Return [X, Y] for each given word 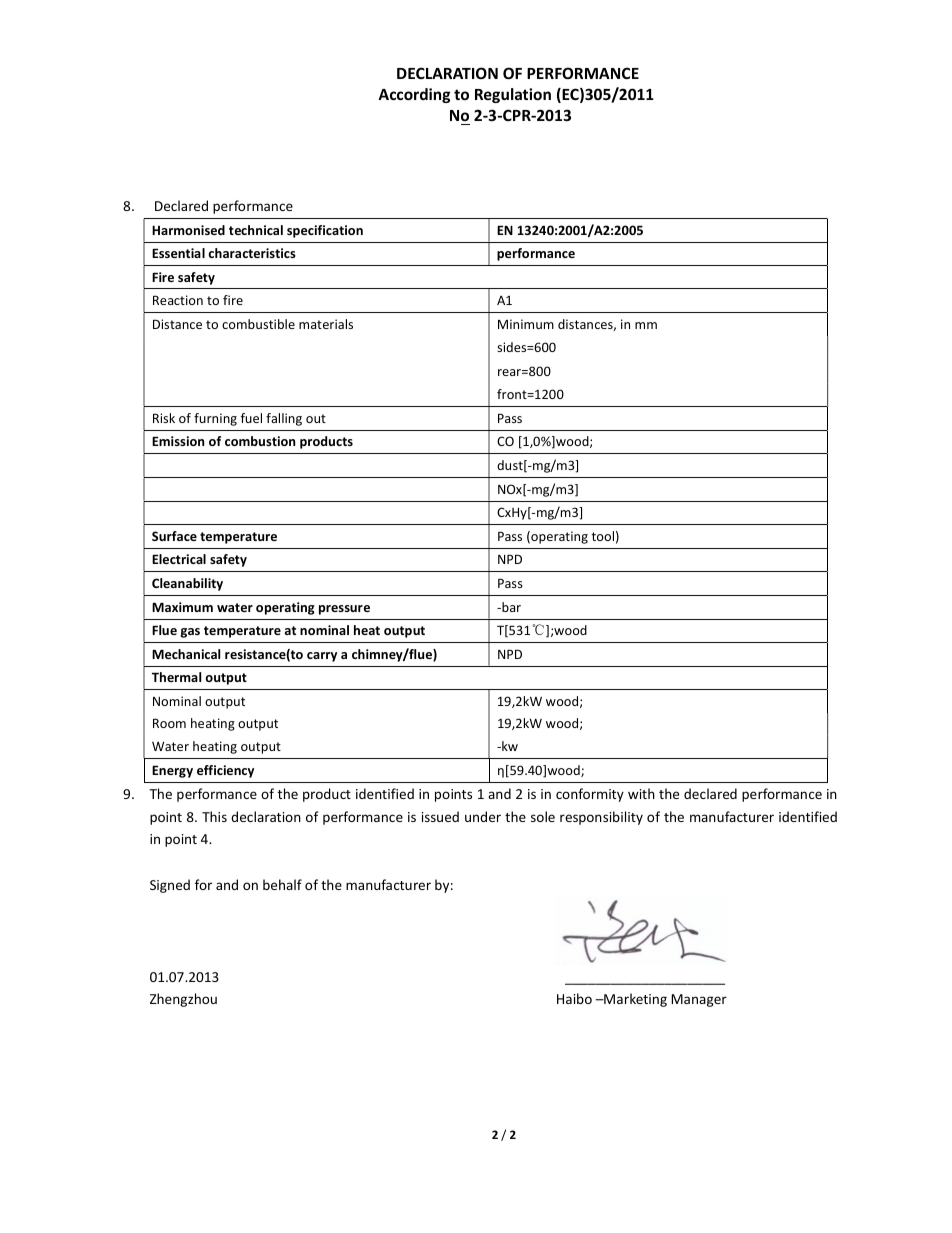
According [414, 95]
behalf [282, 884]
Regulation [513, 95]
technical [256, 230]
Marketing [634, 1000]
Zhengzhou [183, 1000]
